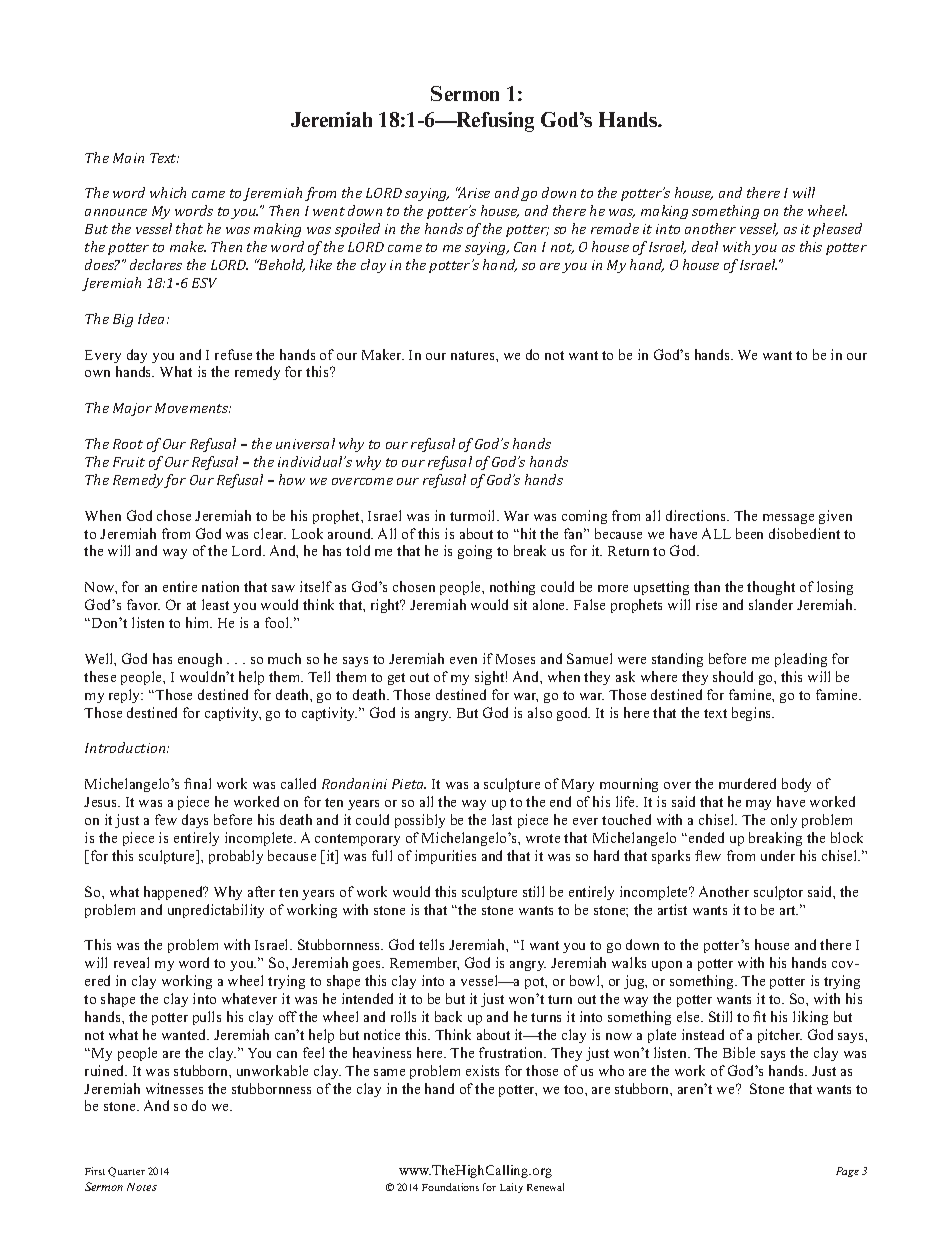  Describe the element at coordinates (168, 192) in the screenshot. I see `which` at that location.
